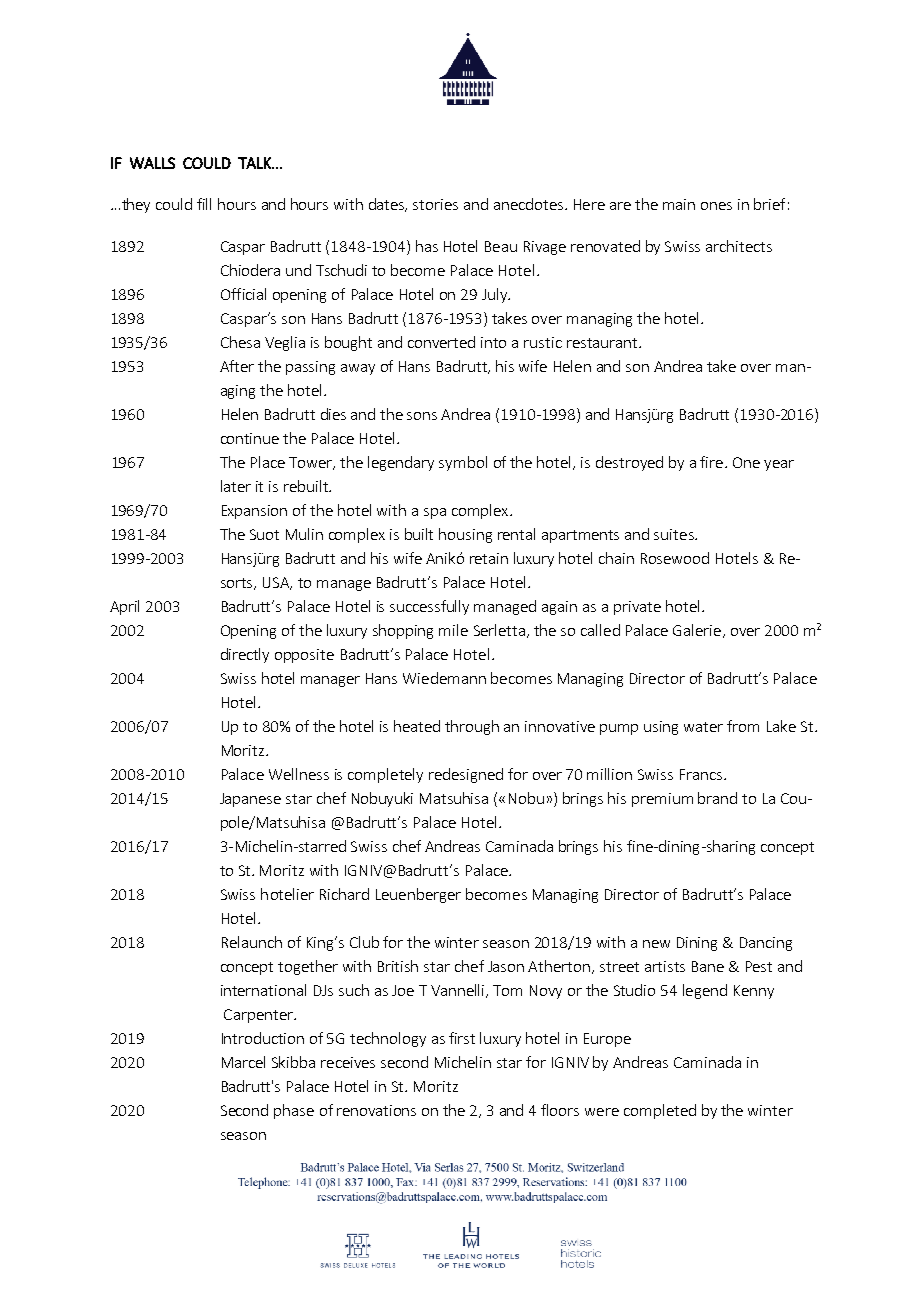 The height and width of the document is (1309, 924). I want to click on fill, so click(204, 204).
